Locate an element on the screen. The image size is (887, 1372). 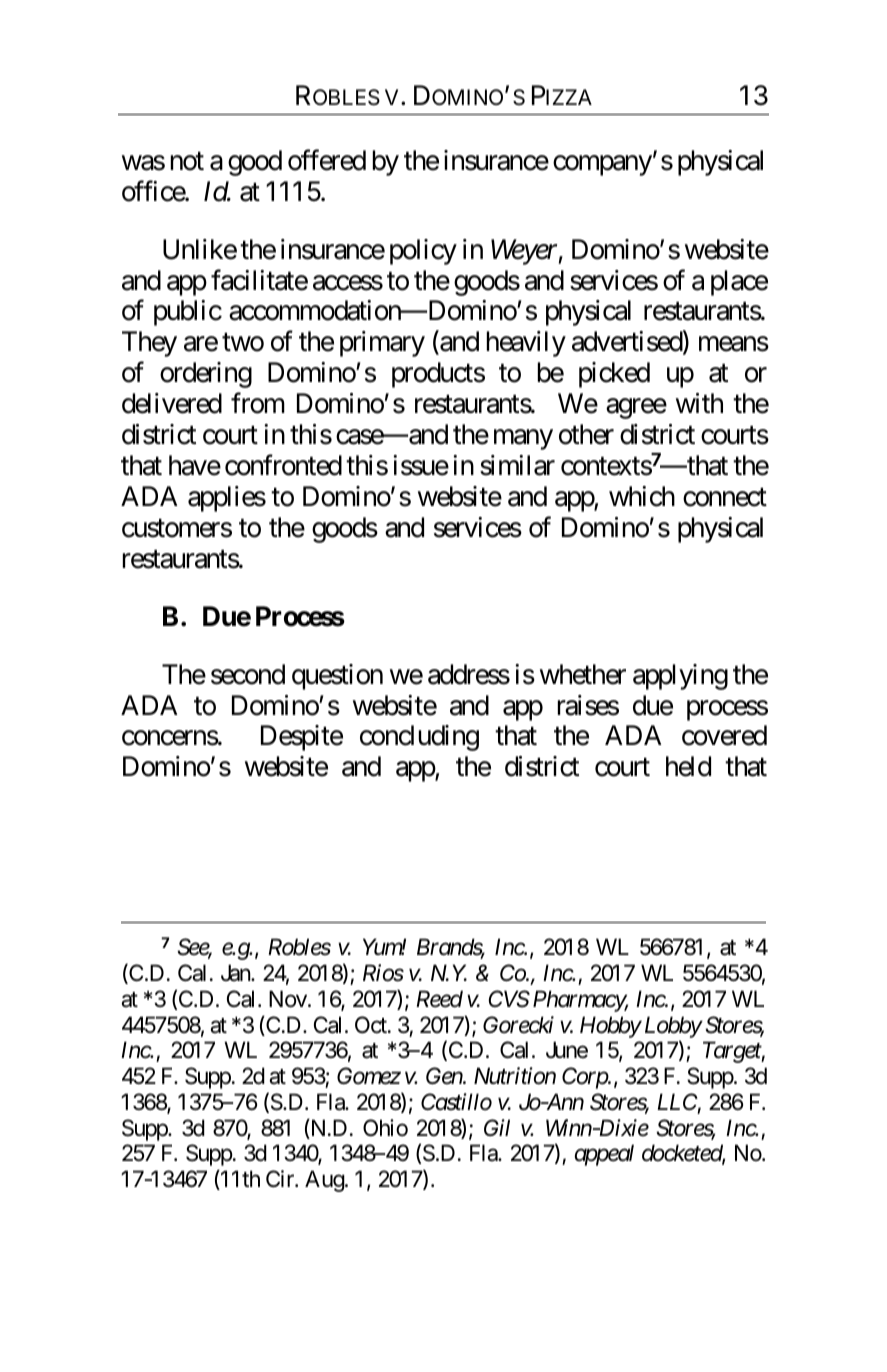
Ohio is located at coordinates (385, 1128).
